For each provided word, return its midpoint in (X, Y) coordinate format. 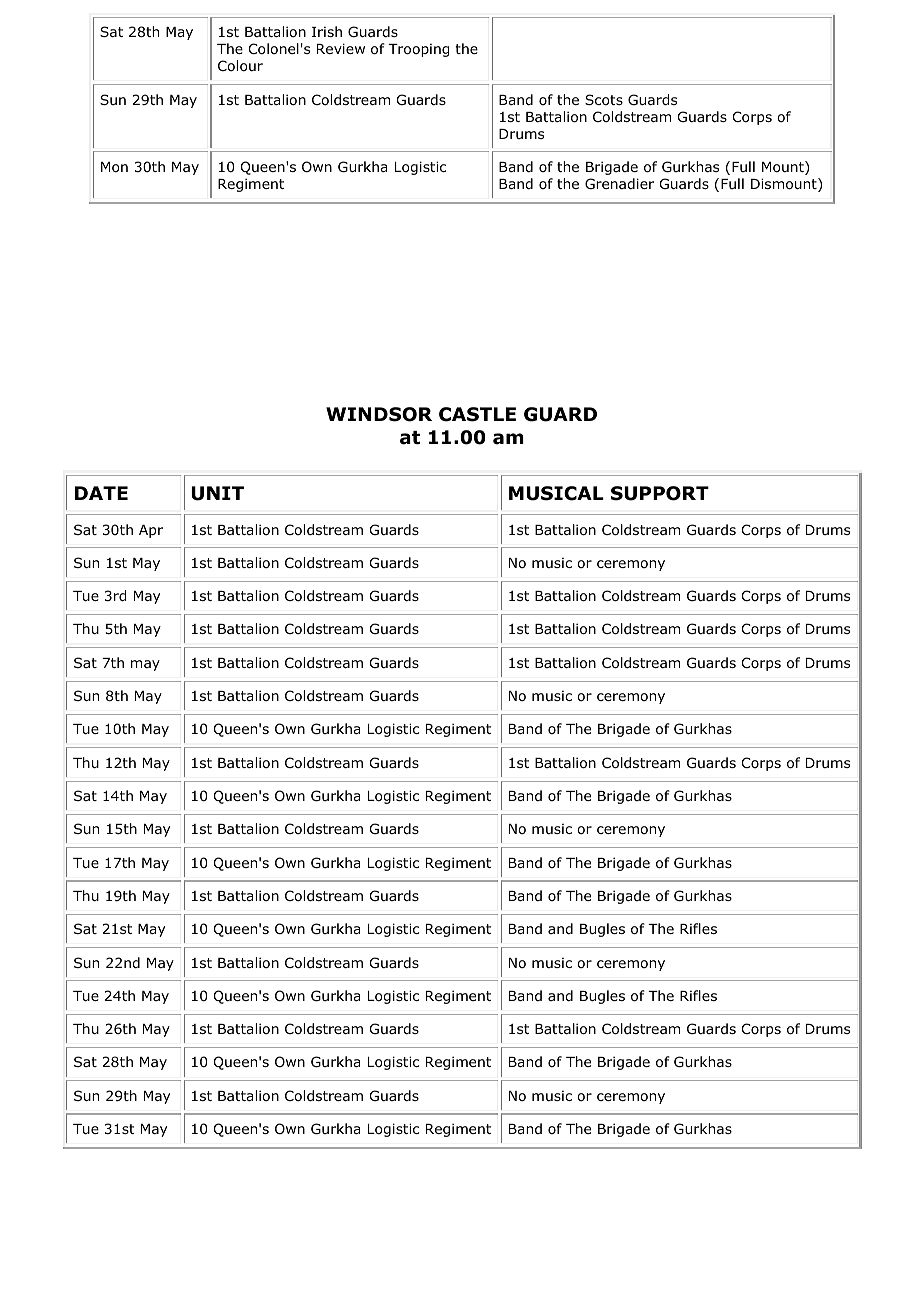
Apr (151, 531)
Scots (604, 100)
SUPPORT (660, 493)
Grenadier (619, 183)
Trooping (418, 50)
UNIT (217, 493)
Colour (240, 66)
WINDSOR (379, 414)
